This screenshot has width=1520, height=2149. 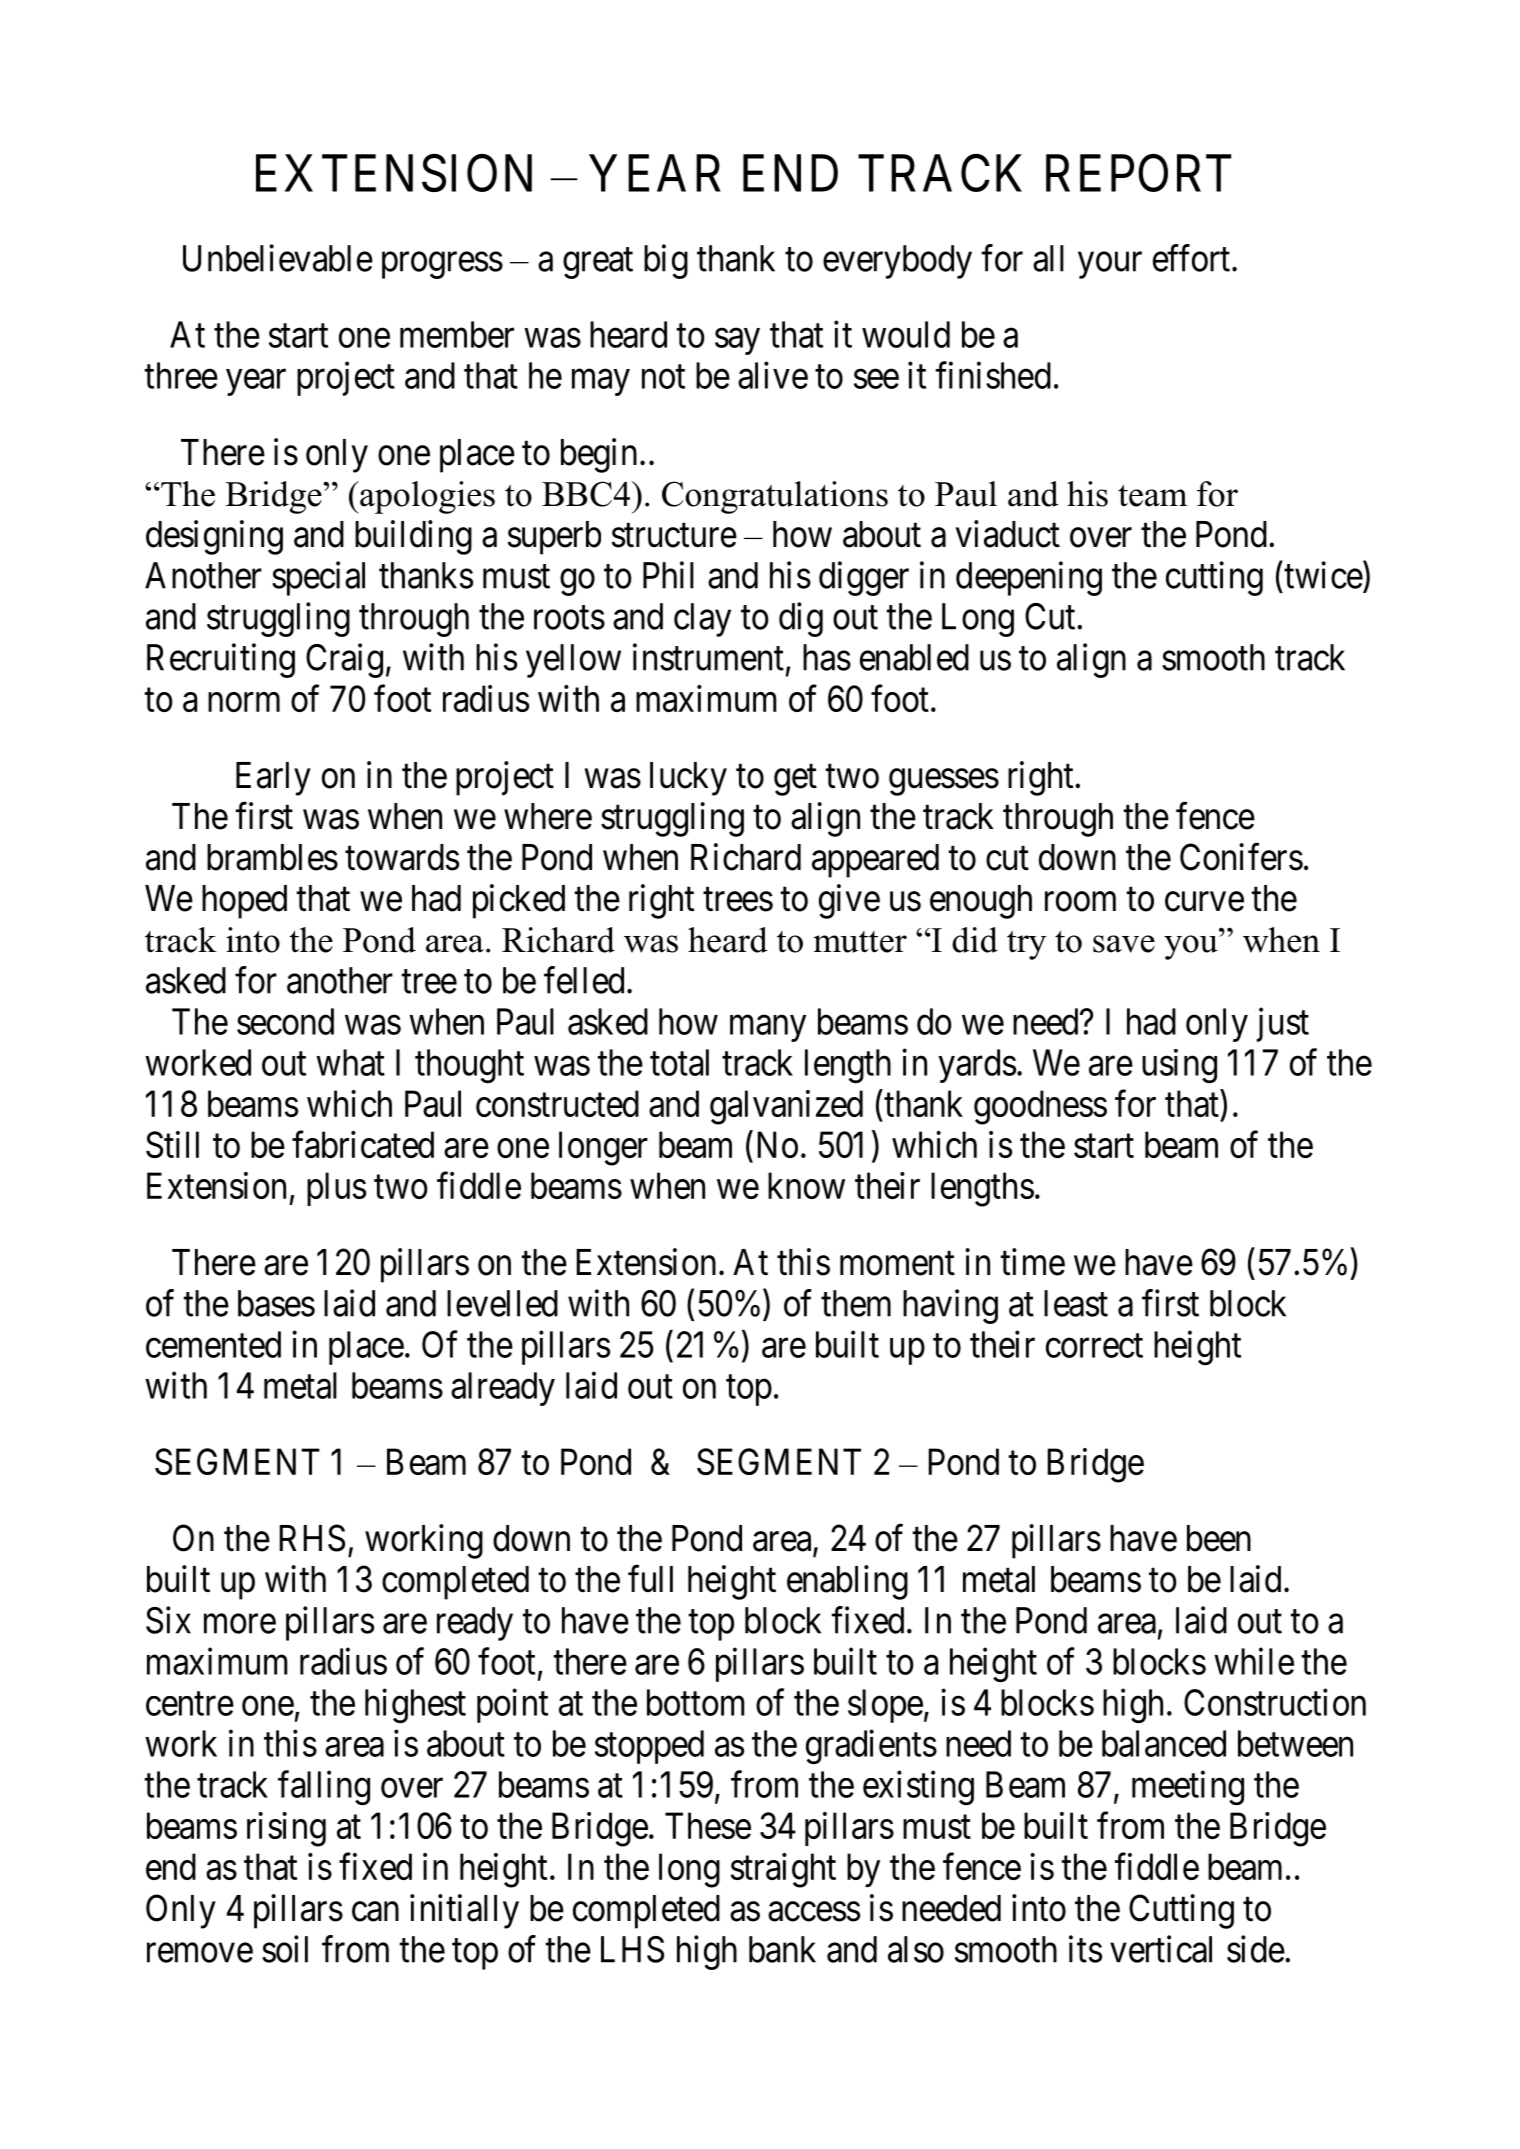 What do you see at coordinates (666, 261) in the screenshot?
I see `big` at bounding box center [666, 261].
